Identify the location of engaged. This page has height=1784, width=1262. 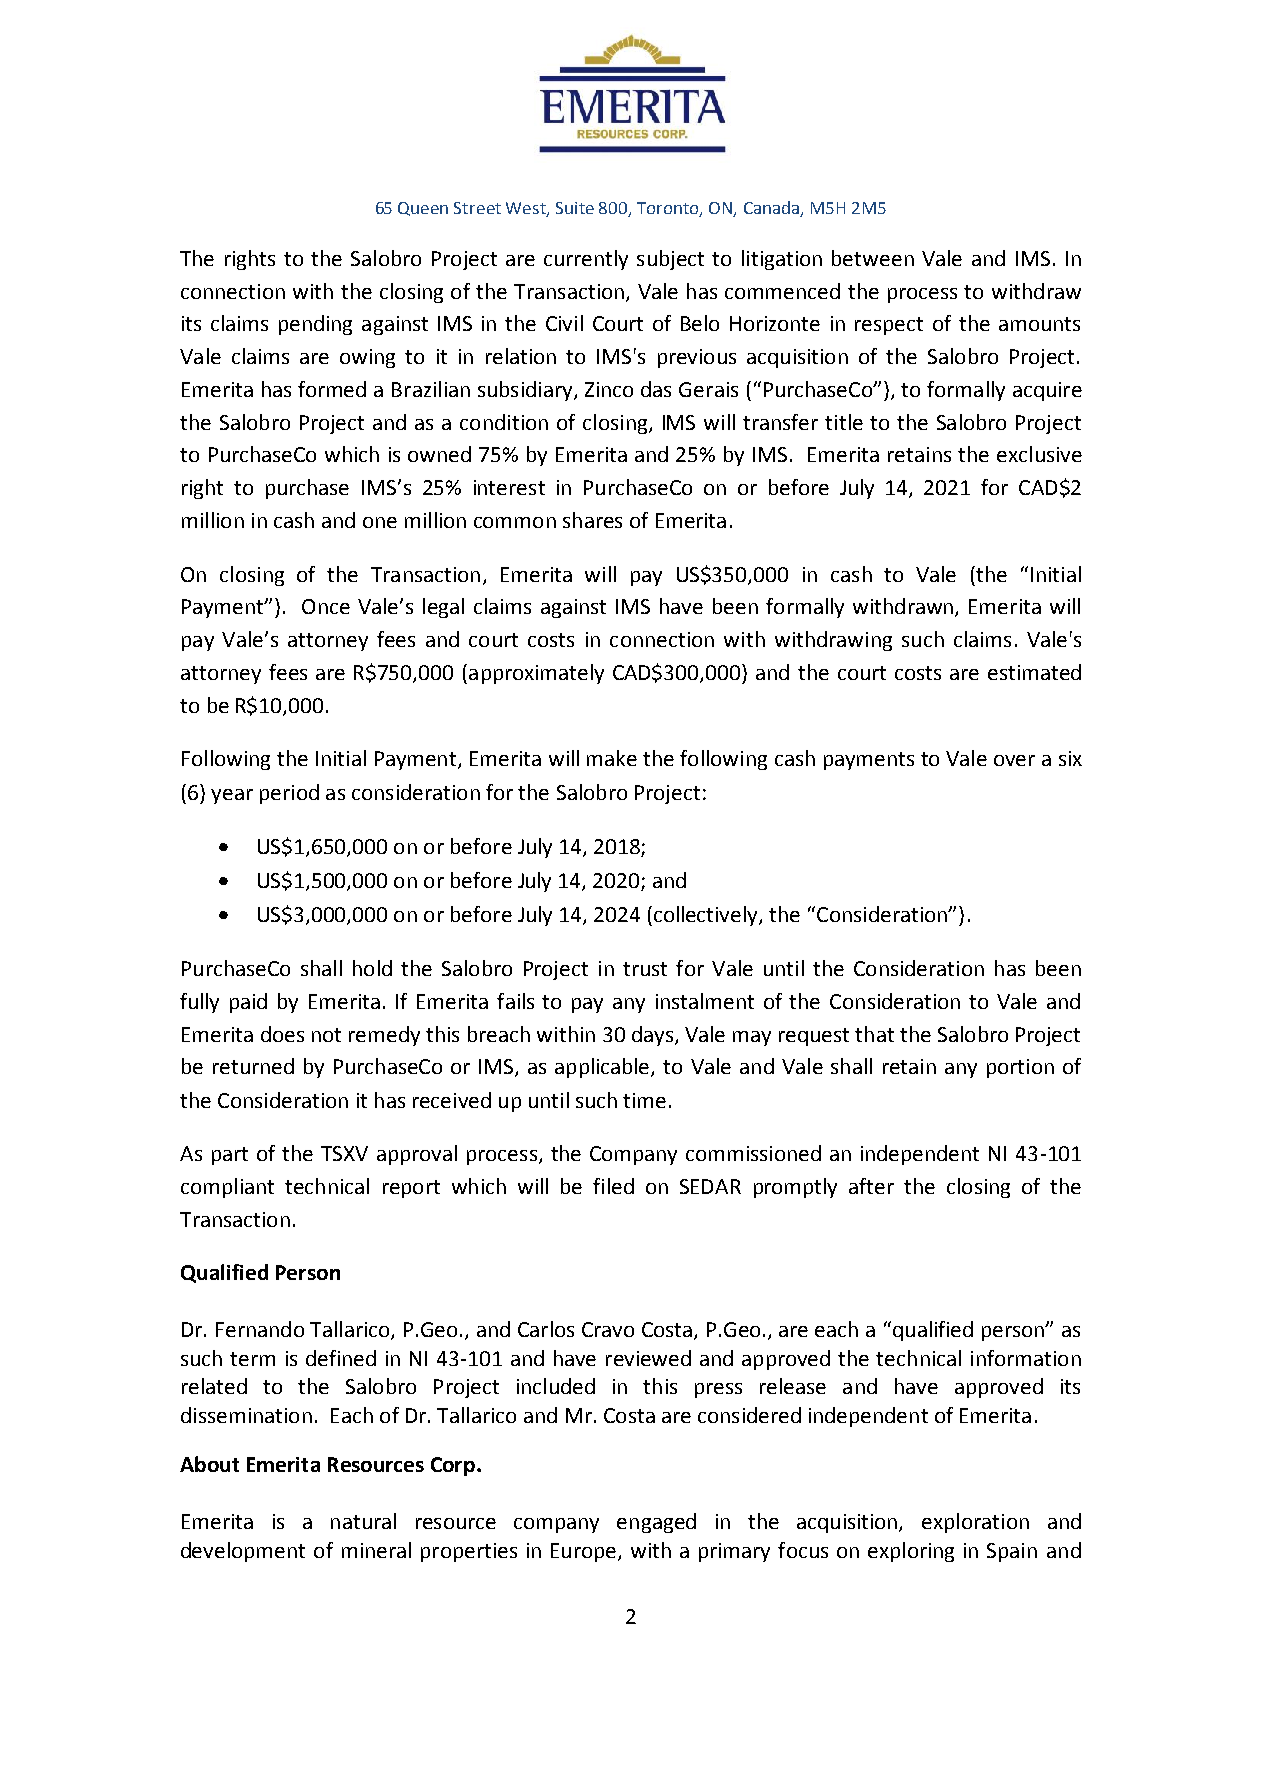
(656, 1523).
